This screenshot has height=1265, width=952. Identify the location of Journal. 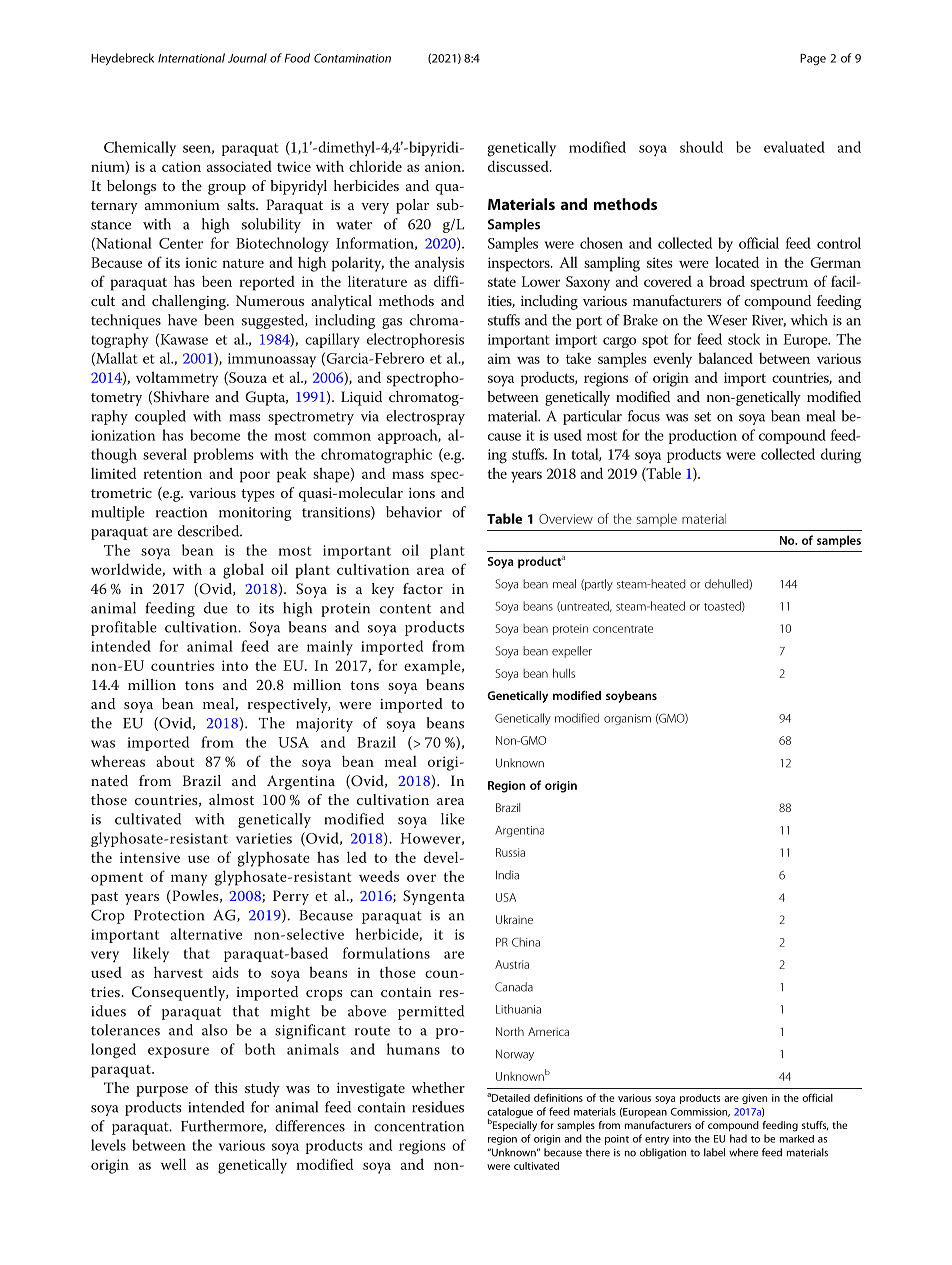
(247, 58).
